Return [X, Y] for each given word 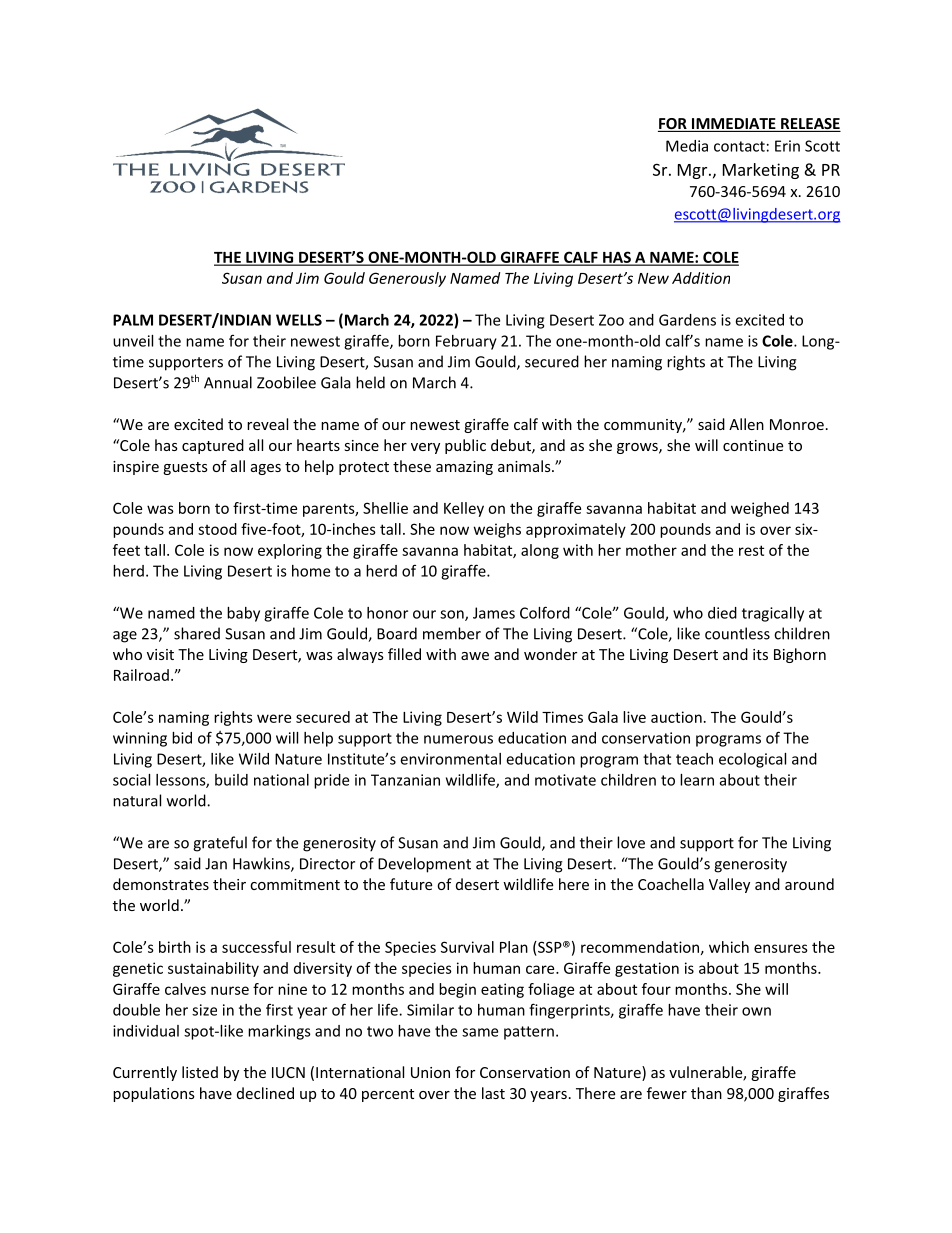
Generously [407, 279]
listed [200, 1072]
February [466, 342]
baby [243, 614]
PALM [133, 320]
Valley [729, 885]
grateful [220, 844]
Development [424, 865]
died [722, 613]
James [494, 613]
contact [739, 146]
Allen [746, 424]
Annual [228, 382]
